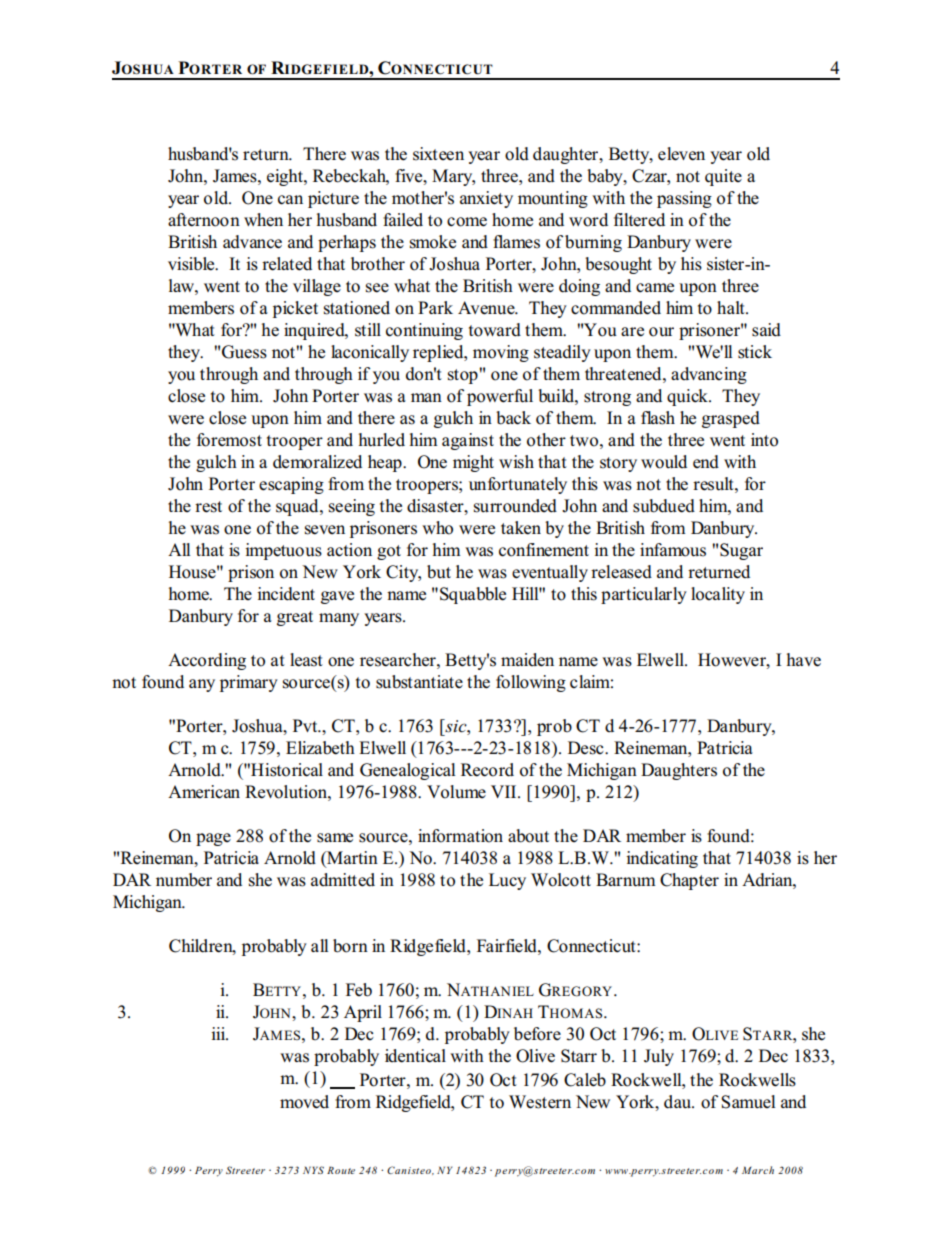  I want to click on Squabble, so click(473, 595).
